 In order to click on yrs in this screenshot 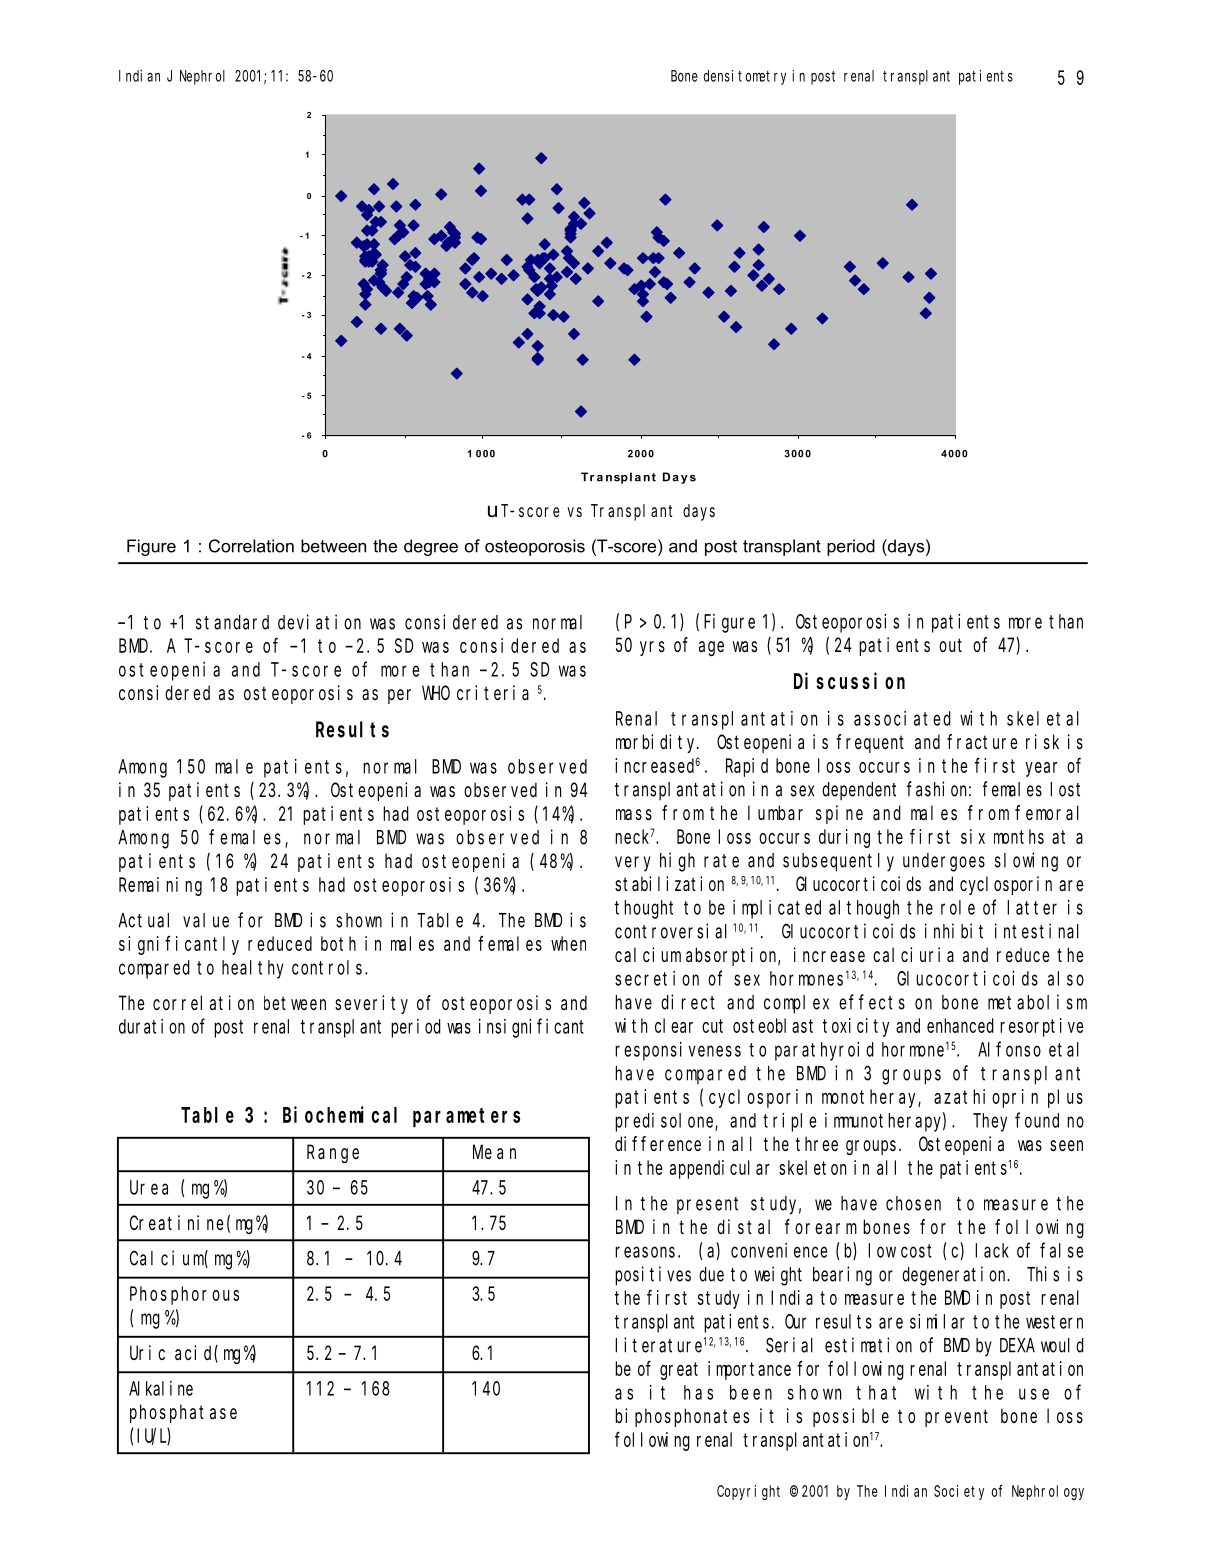, I will do `click(652, 648)`.
